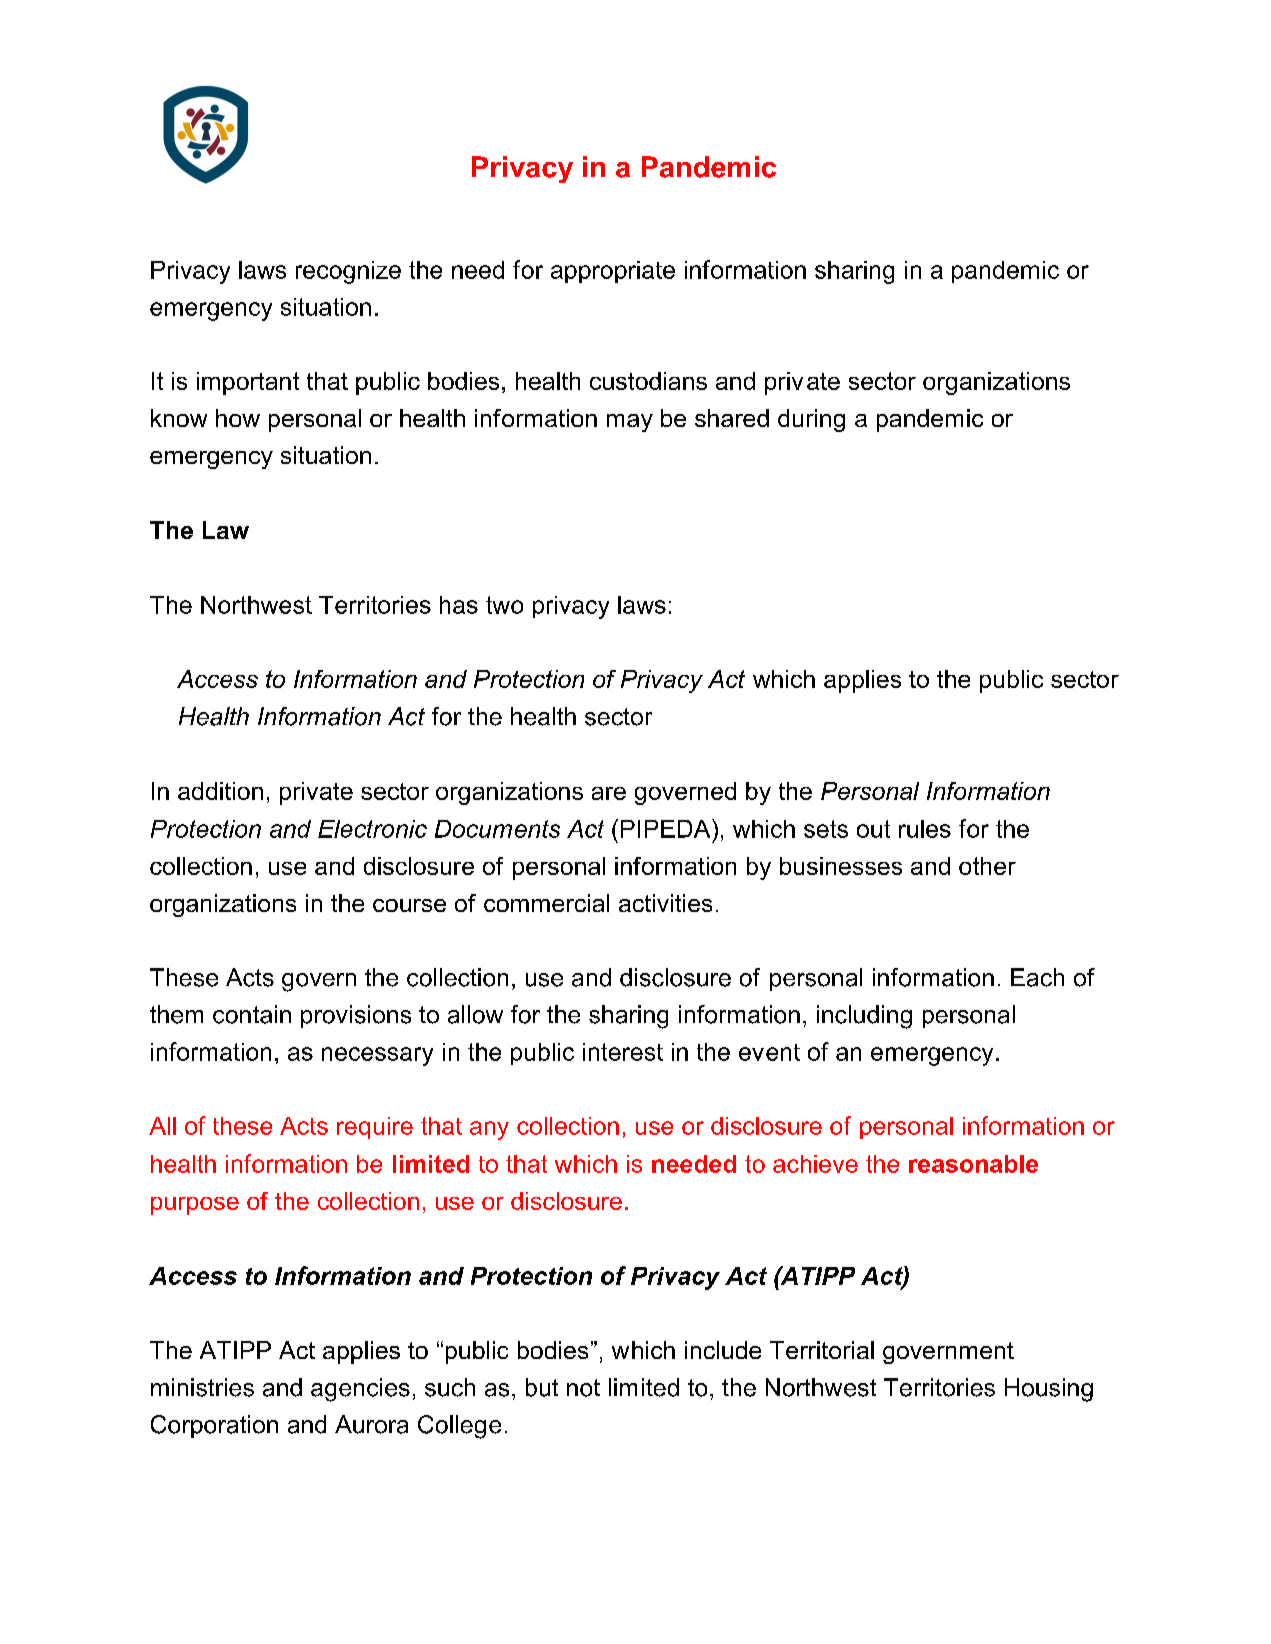 This screenshot has width=1271, height=1644. What do you see at coordinates (1049, 1390) in the screenshot?
I see `Housing` at bounding box center [1049, 1390].
